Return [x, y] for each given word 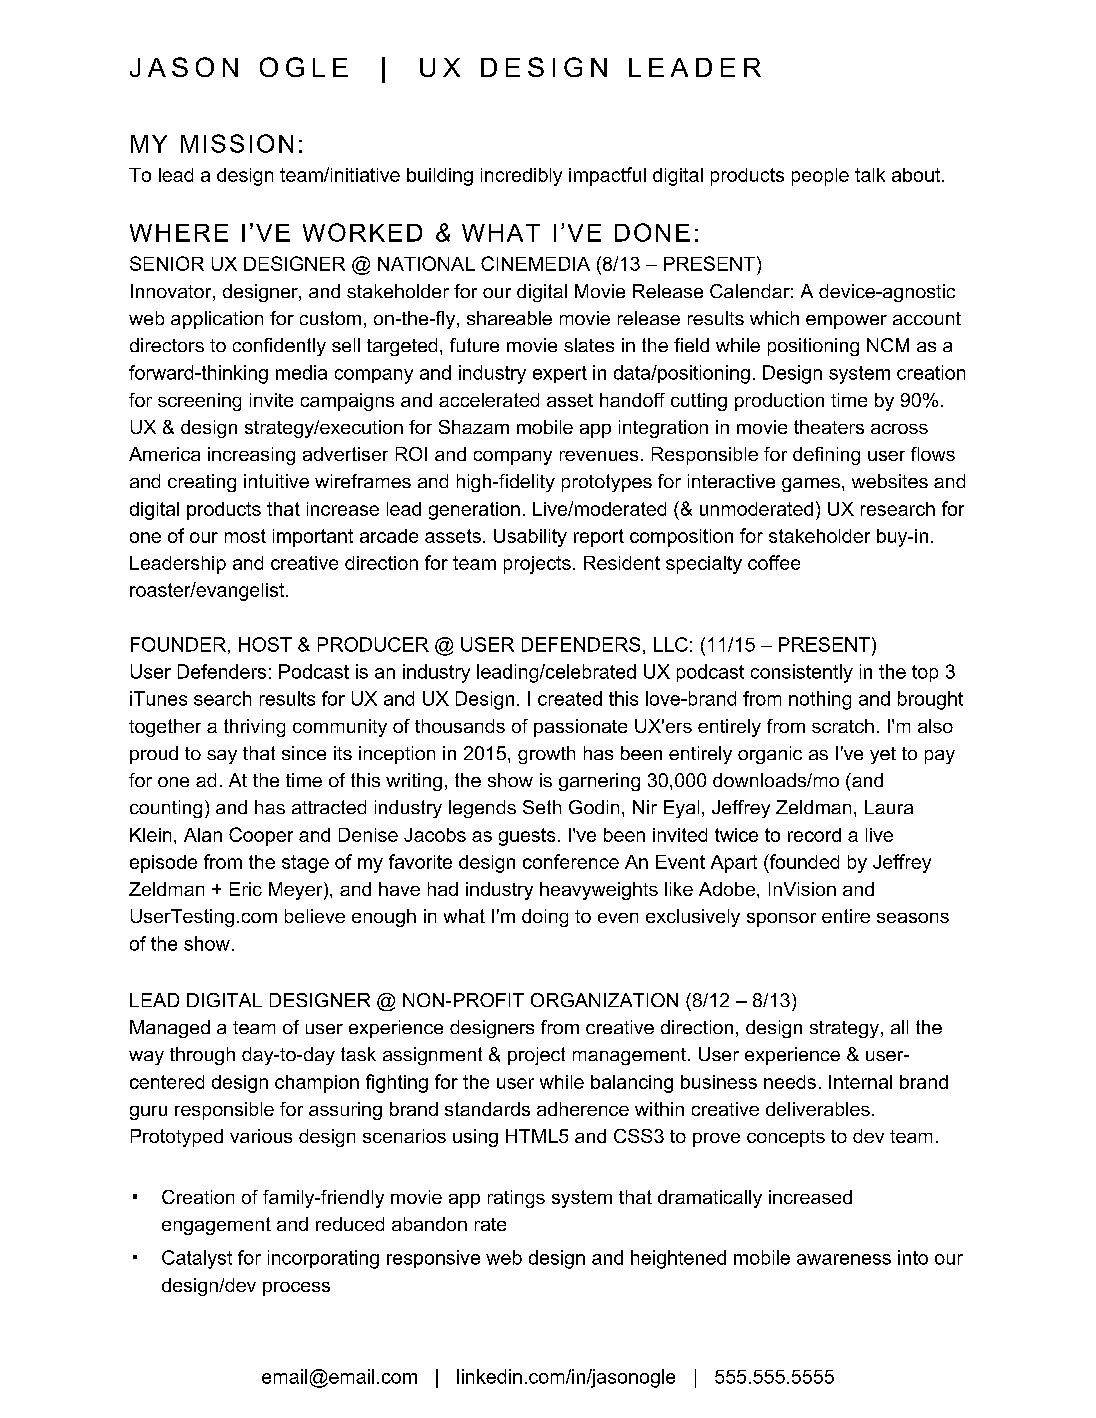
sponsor [781, 920]
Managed [170, 1029]
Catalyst [197, 1259]
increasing [251, 456]
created [570, 698]
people [820, 177]
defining [826, 456]
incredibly [521, 177]
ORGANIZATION [604, 1000]
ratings [516, 1199]
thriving [254, 728]
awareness [844, 1259]
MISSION [237, 143]
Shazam [474, 427]
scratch [843, 726]
